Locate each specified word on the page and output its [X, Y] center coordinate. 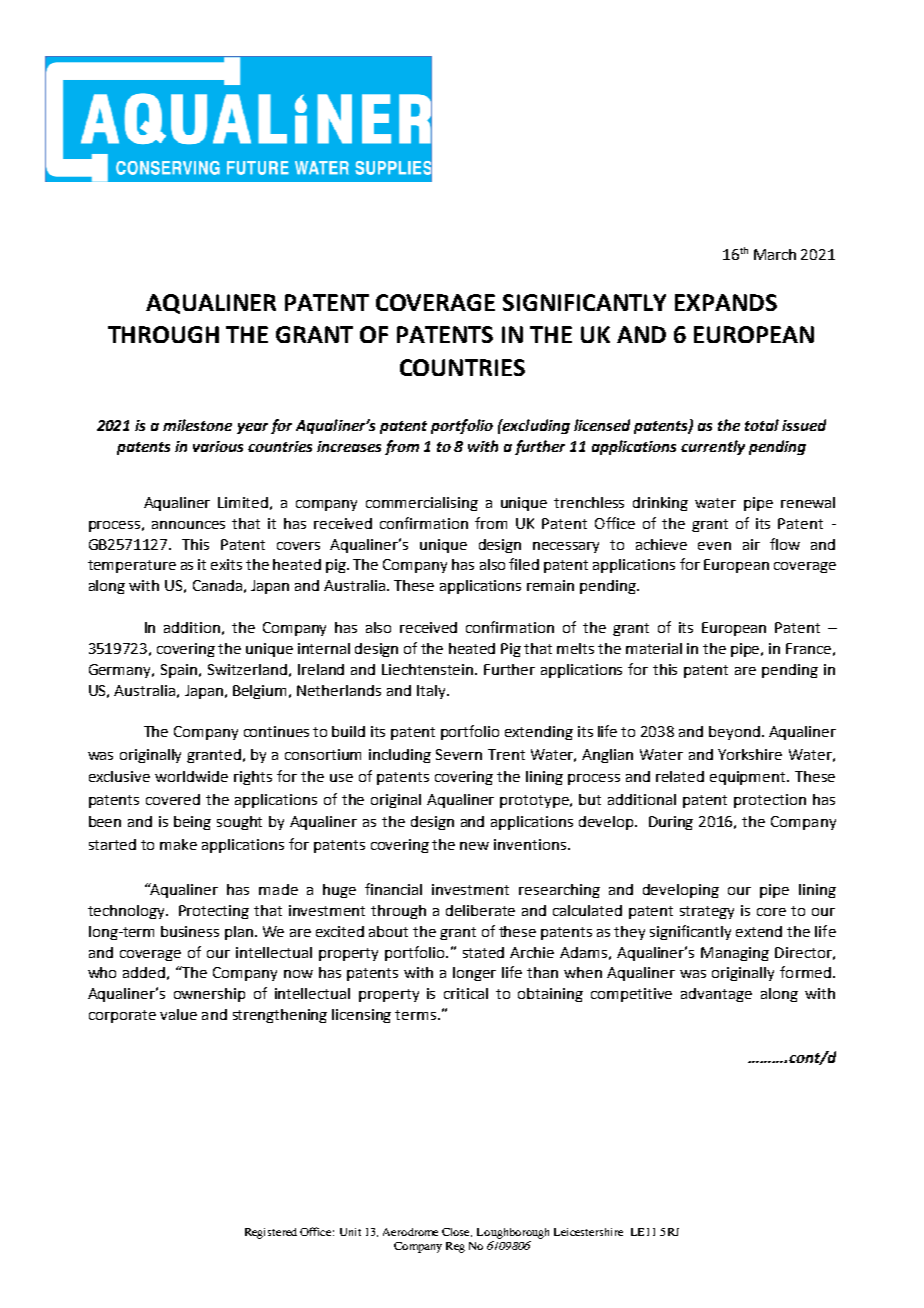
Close [457, 1232]
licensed [602, 425]
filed [524, 564]
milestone [197, 425]
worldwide [191, 776]
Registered [271, 1233]
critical [466, 993]
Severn [459, 754]
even [714, 546]
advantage [716, 995]
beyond [734, 733]
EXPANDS [726, 302]
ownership [209, 995]
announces [188, 525]
